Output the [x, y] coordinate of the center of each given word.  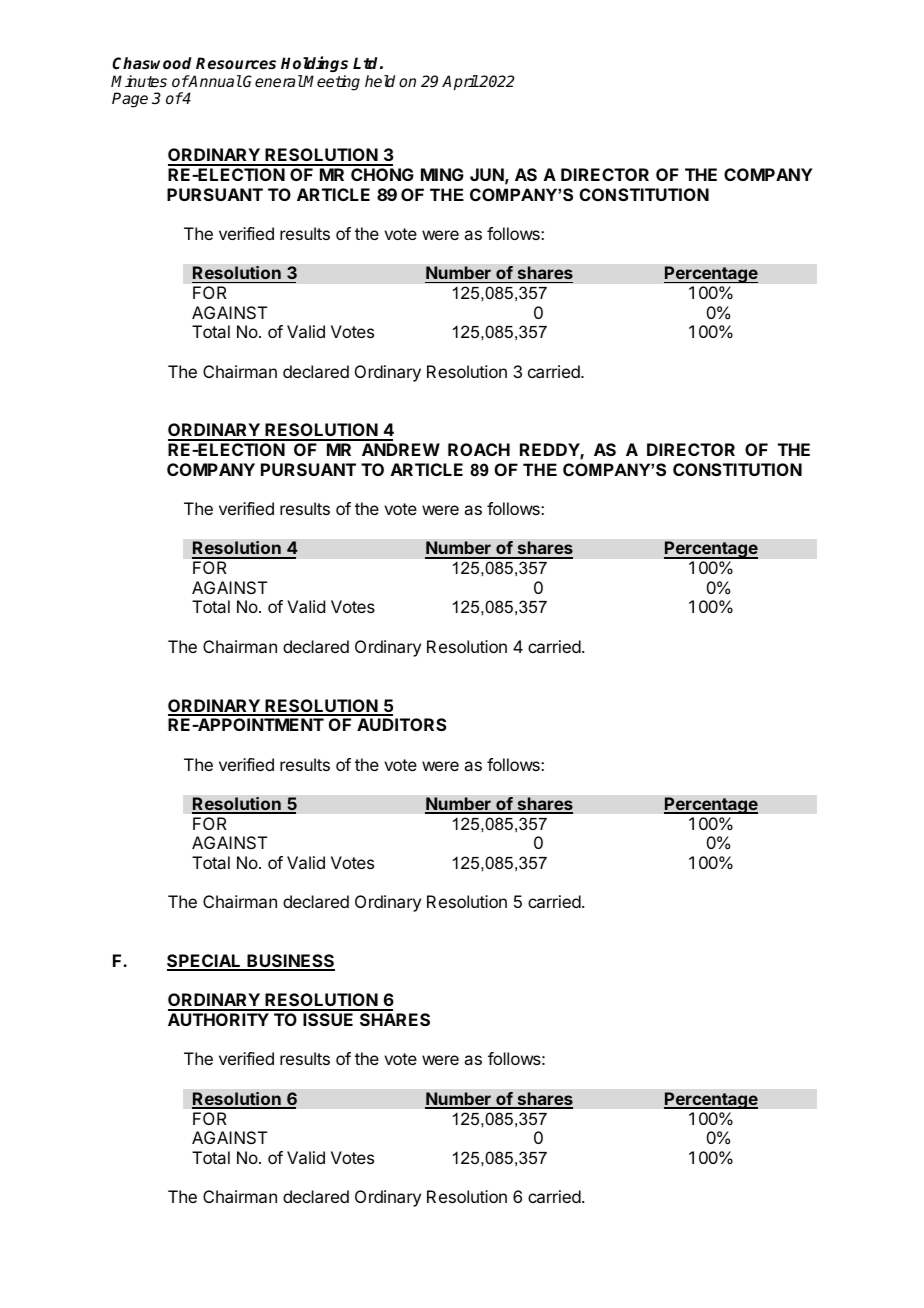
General [273, 81]
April [460, 83]
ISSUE [328, 1019]
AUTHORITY [218, 1019]
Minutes [139, 81]
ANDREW [401, 449]
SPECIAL [205, 962]
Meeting [331, 83]
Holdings [314, 64]
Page [130, 100]
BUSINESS [290, 962]
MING [442, 174]
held [380, 81]
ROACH [479, 449]
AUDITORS [402, 724]
